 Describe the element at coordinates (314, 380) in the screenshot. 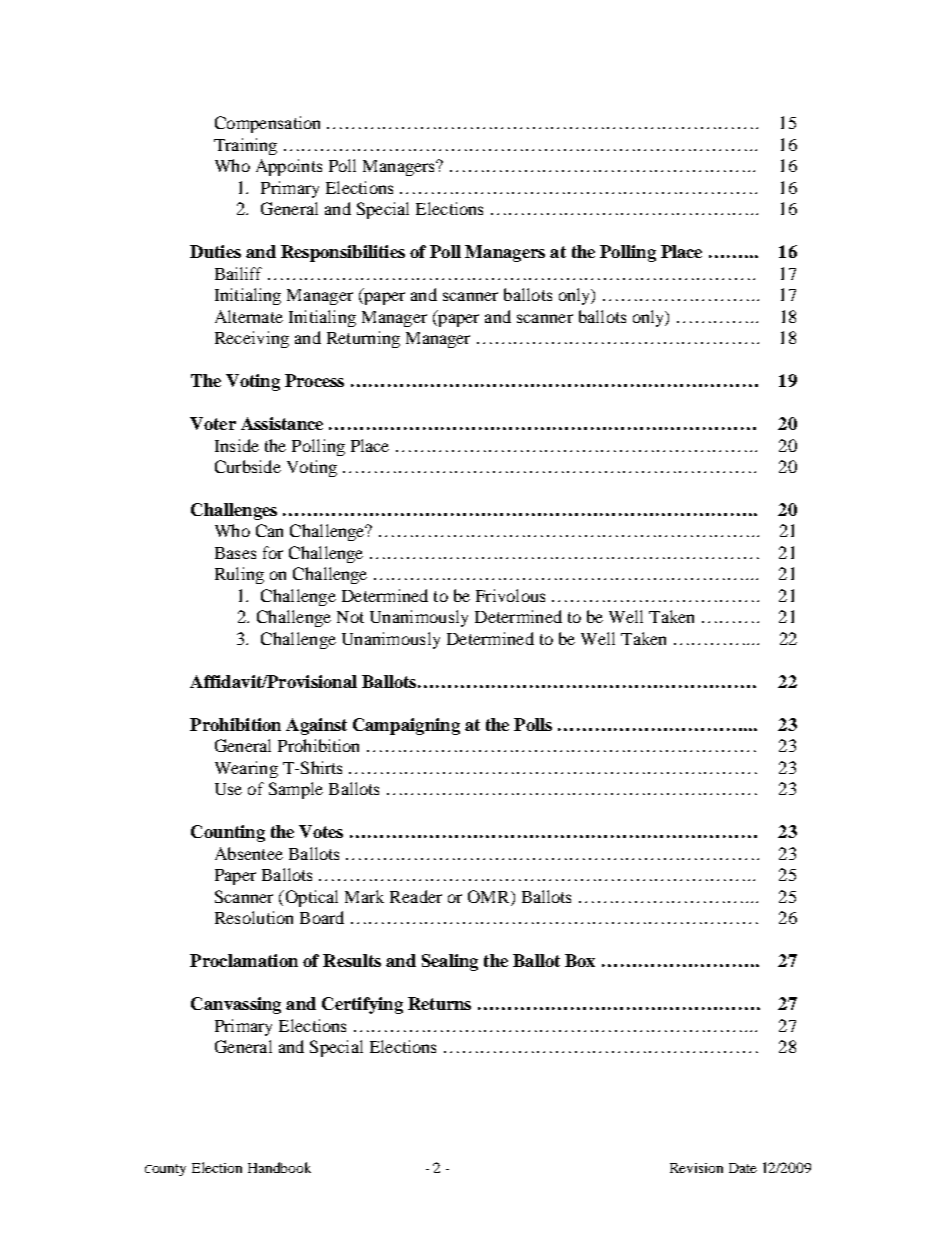

I see `Process` at that location.
